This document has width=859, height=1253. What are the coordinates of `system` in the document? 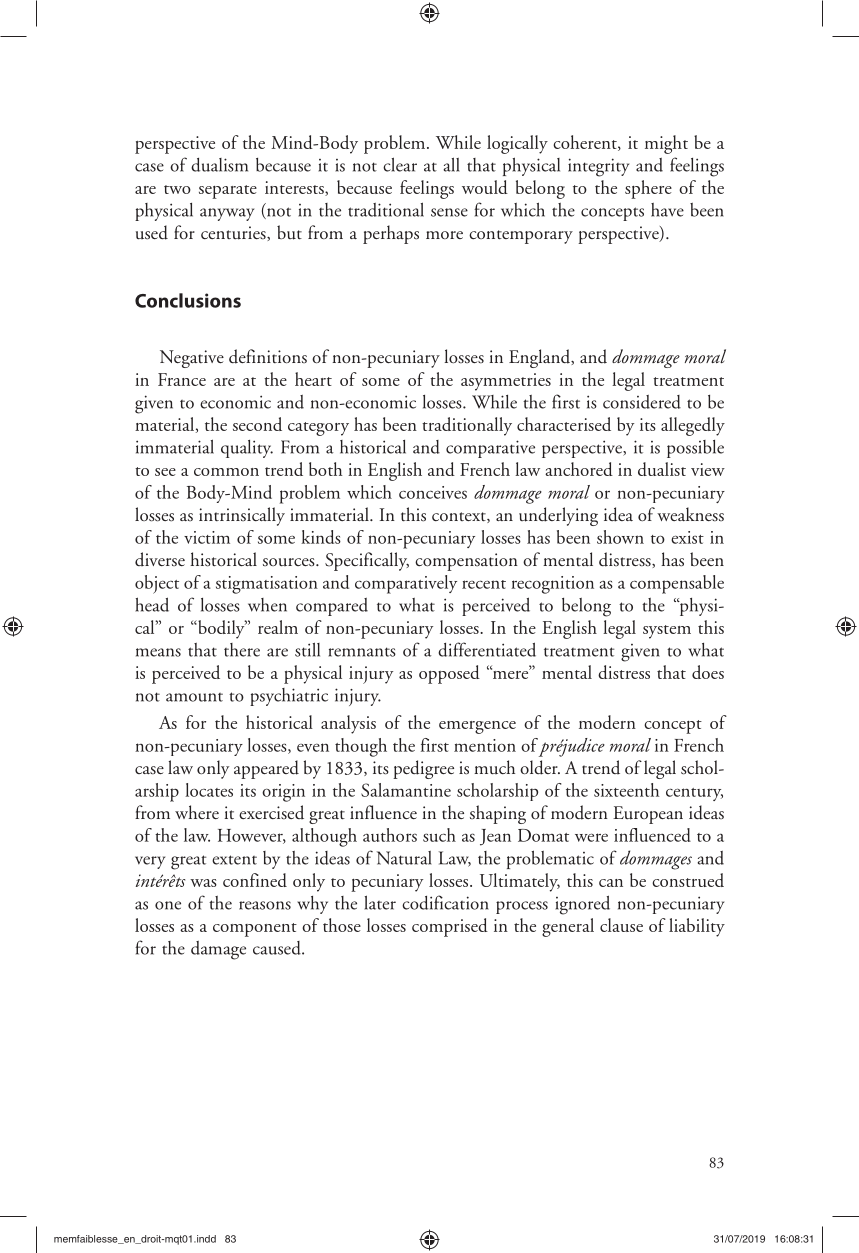 It's located at (667, 632).
